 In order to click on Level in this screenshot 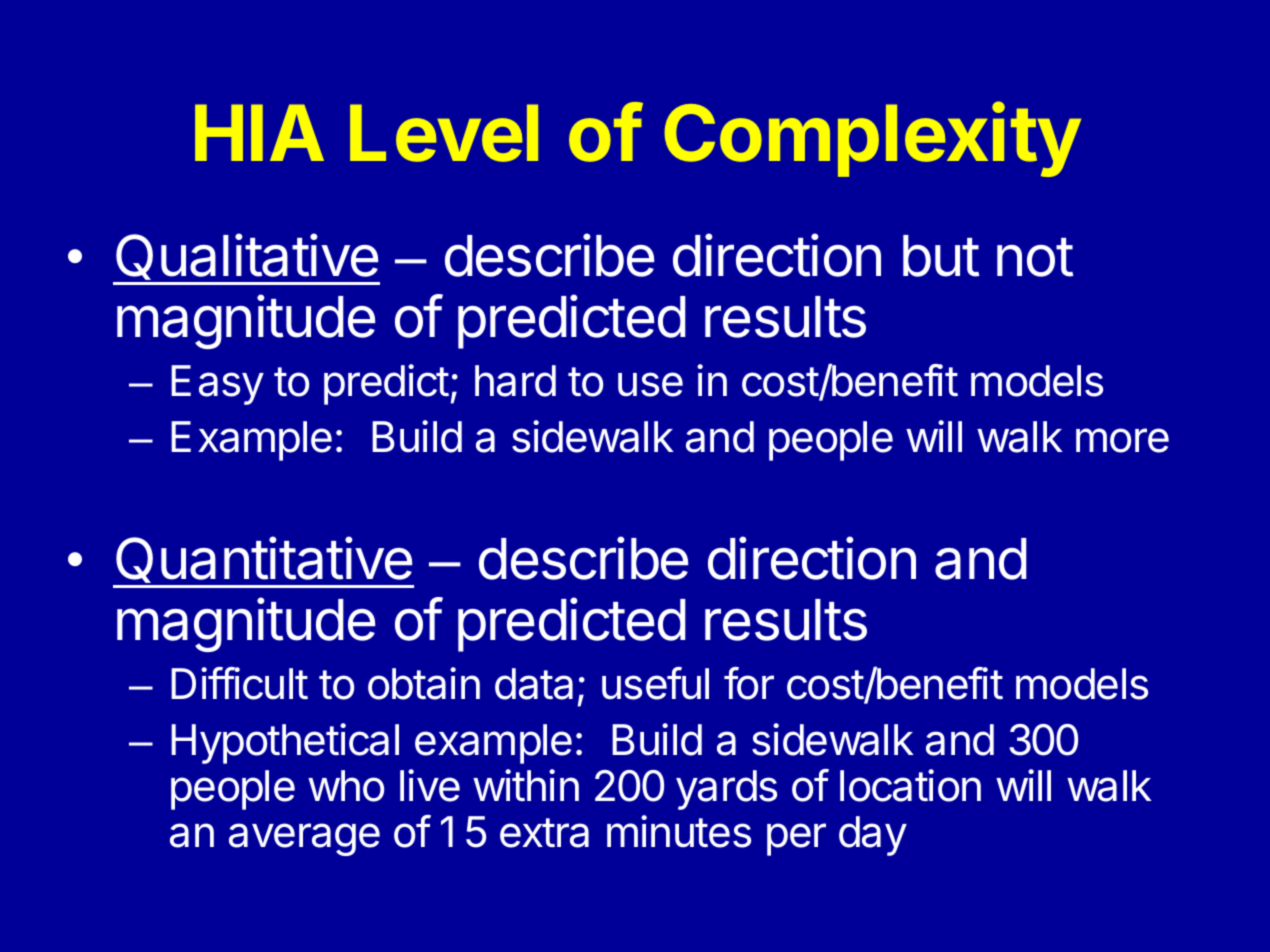, I will do `click(444, 133)`.
